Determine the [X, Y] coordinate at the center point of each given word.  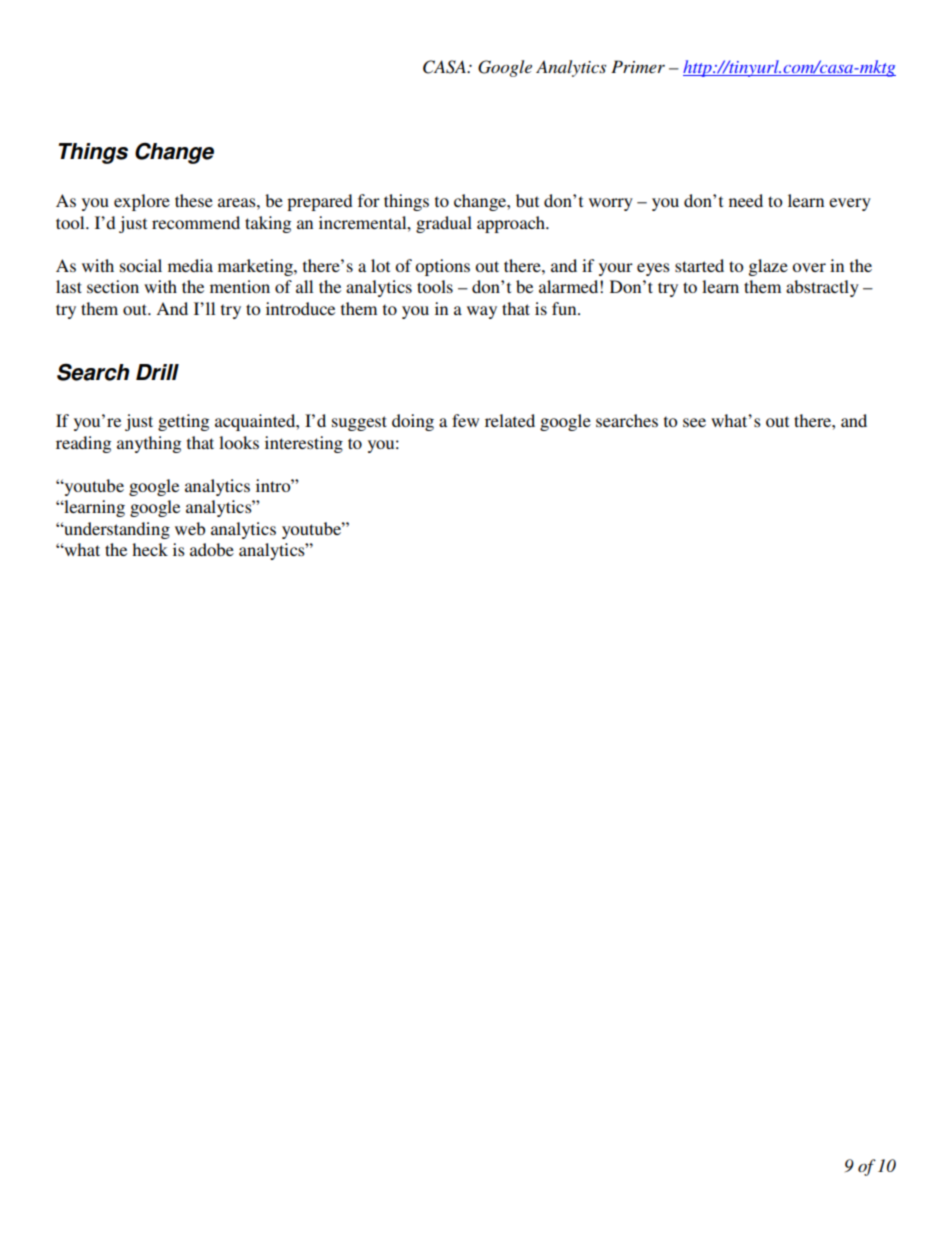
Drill [157, 372]
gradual [444, 224]
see [694, 422]
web [190, 528]
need [746, 200]
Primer [638, 66]
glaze [768, 267]
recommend [196, 222]
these [194, 200]
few [465, 420]
